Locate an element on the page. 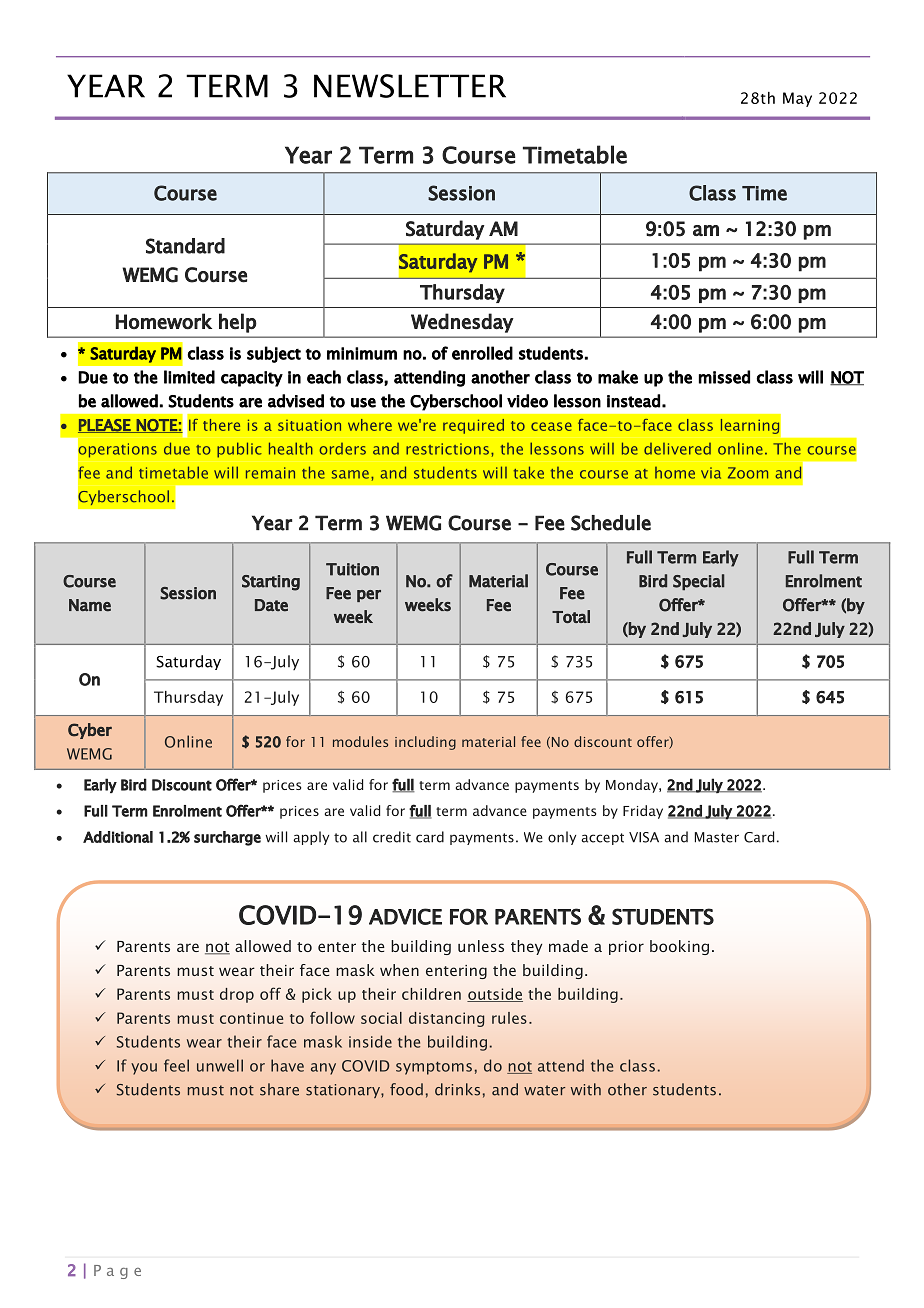 This image has width=924, height=1308. NOTE is located at coordinates (157, 426).
